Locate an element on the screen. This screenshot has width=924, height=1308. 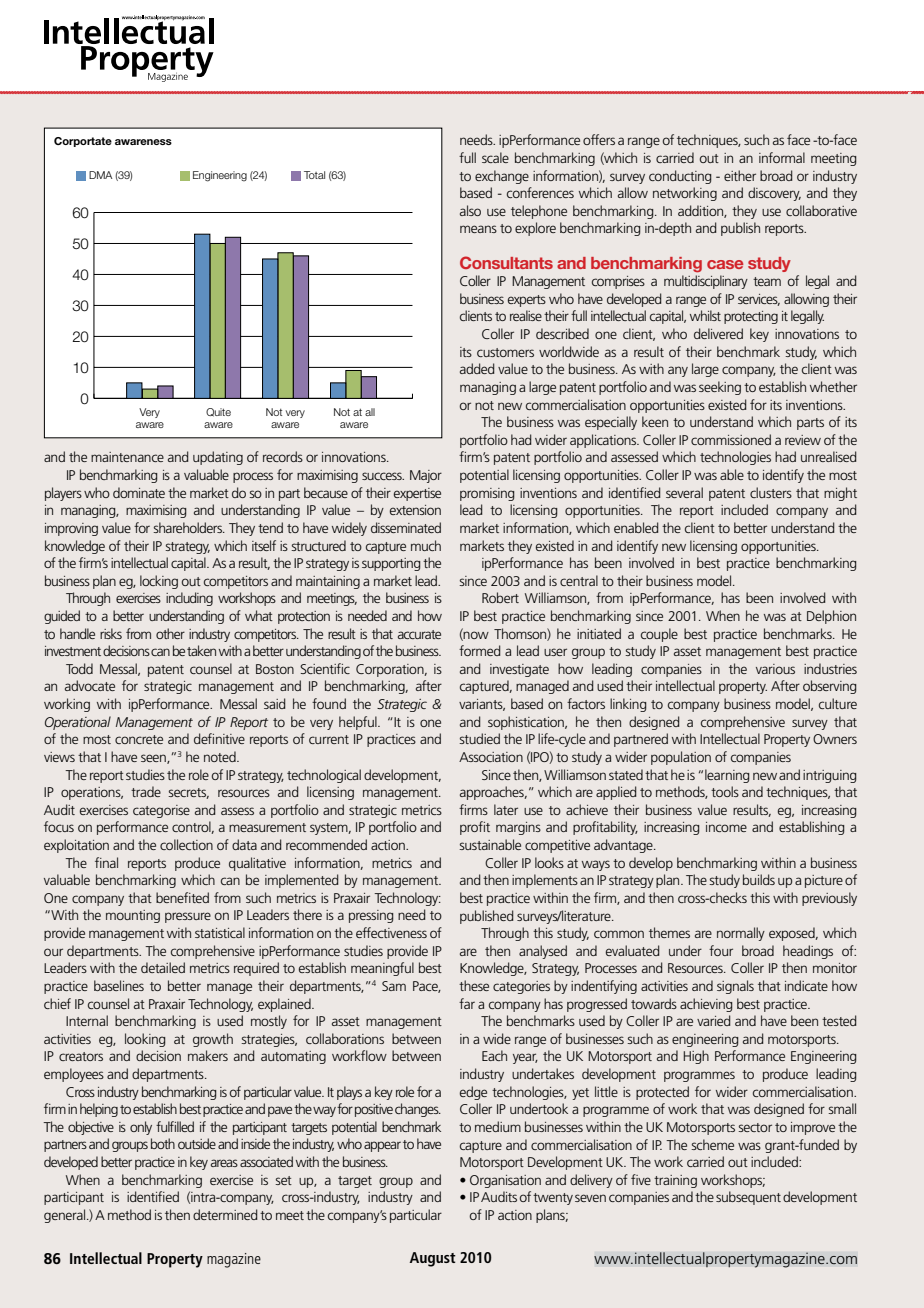
subsequent is located at coordinates (748, 1198).
